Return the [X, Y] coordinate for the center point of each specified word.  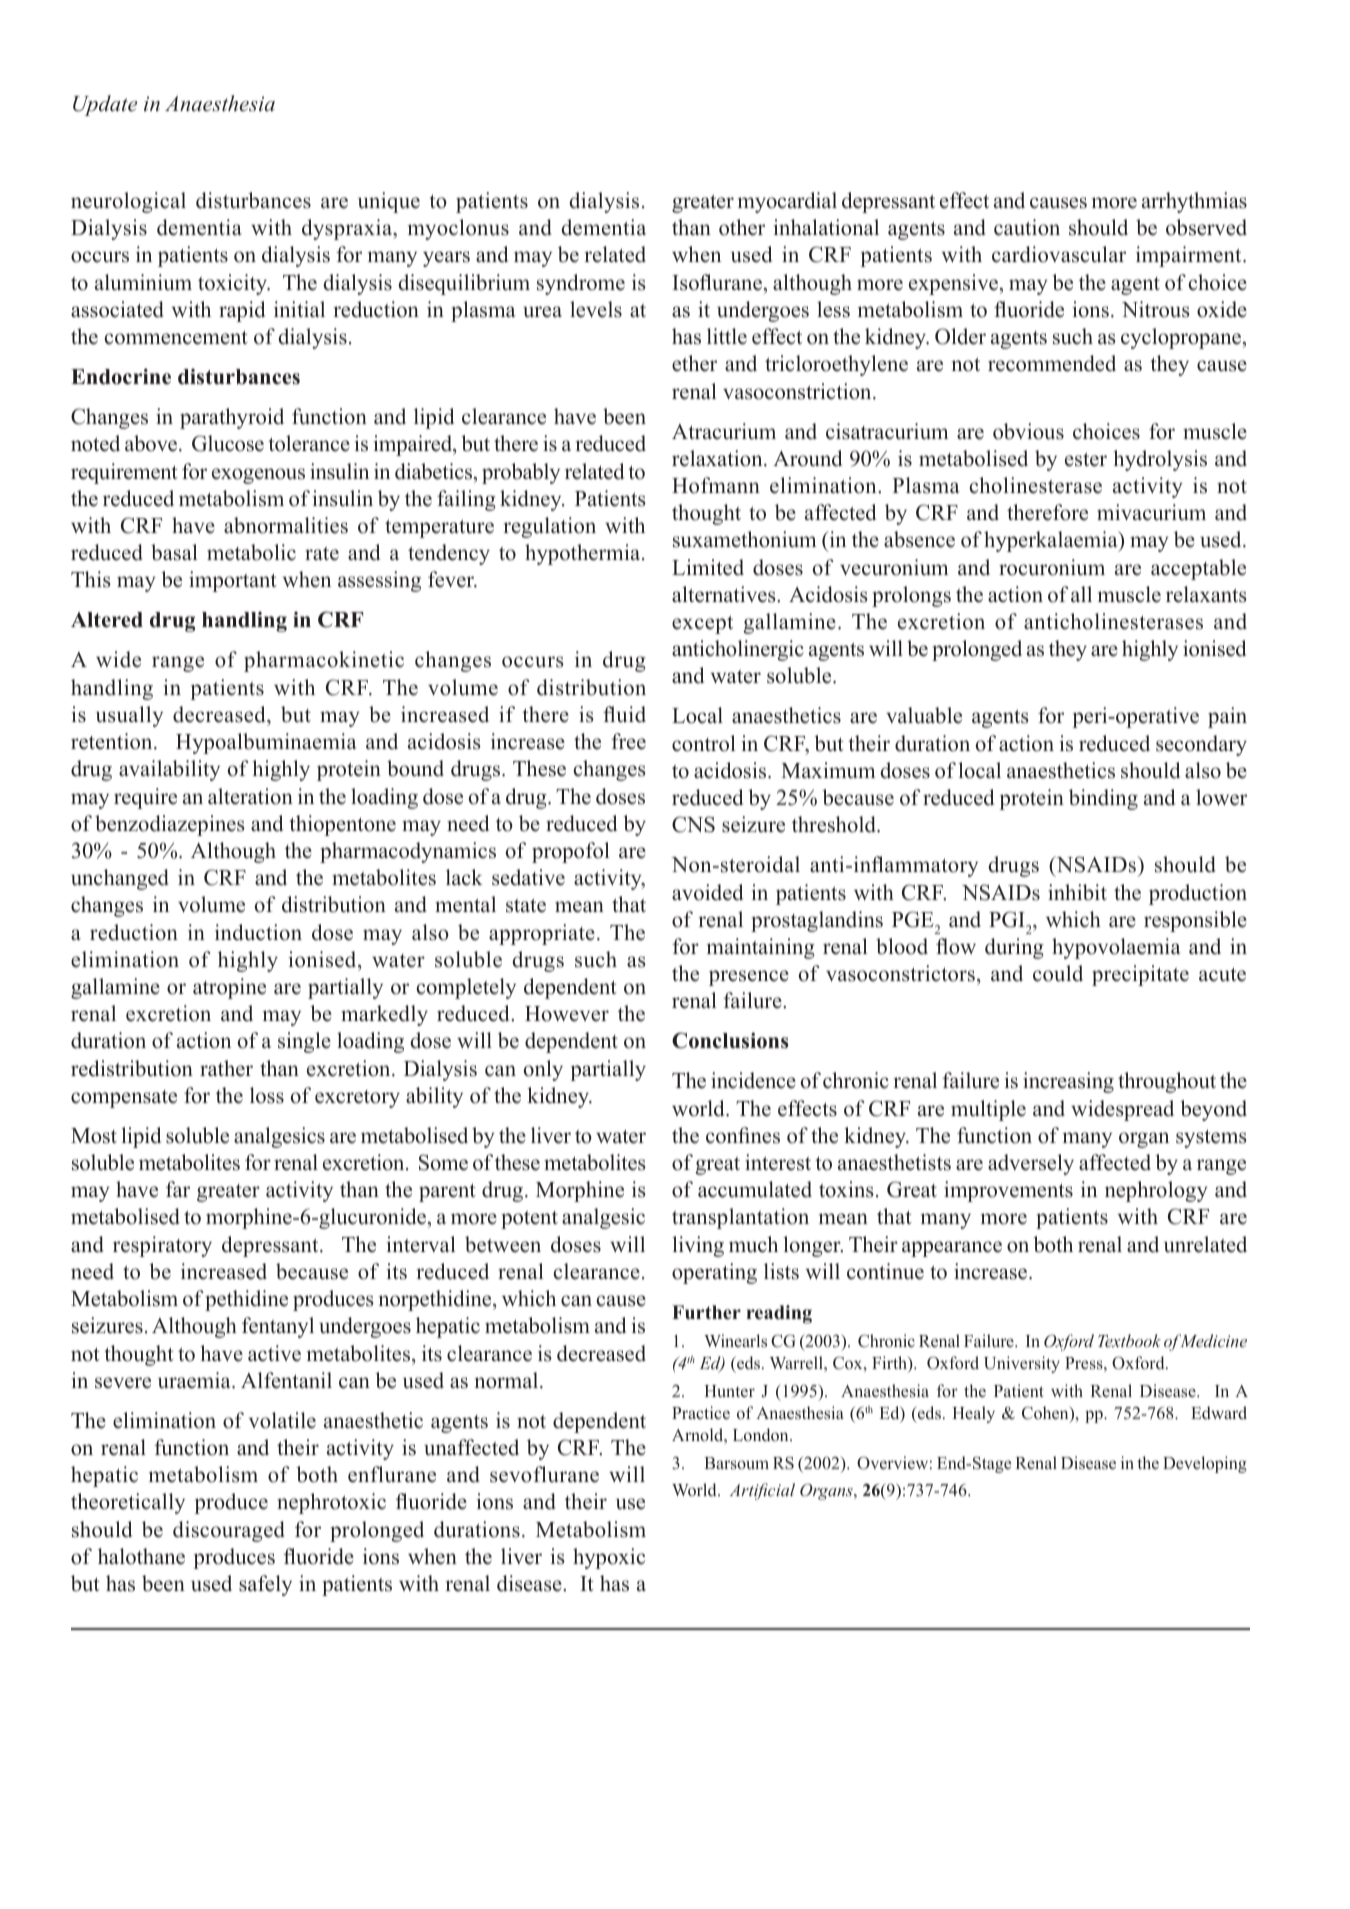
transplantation [740, 1218]
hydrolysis [1160, 460]
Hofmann [716, 485]
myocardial [787, 202]
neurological [128, 202]
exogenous [258, 476]
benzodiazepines [170, 825]
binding [1103, 799]
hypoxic [609, 1558]
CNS [693, 824]
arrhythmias [1194, 202]
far [178, 1189]
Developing [1205, 1464]
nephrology [1156, 1191]
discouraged [229, 1531]
